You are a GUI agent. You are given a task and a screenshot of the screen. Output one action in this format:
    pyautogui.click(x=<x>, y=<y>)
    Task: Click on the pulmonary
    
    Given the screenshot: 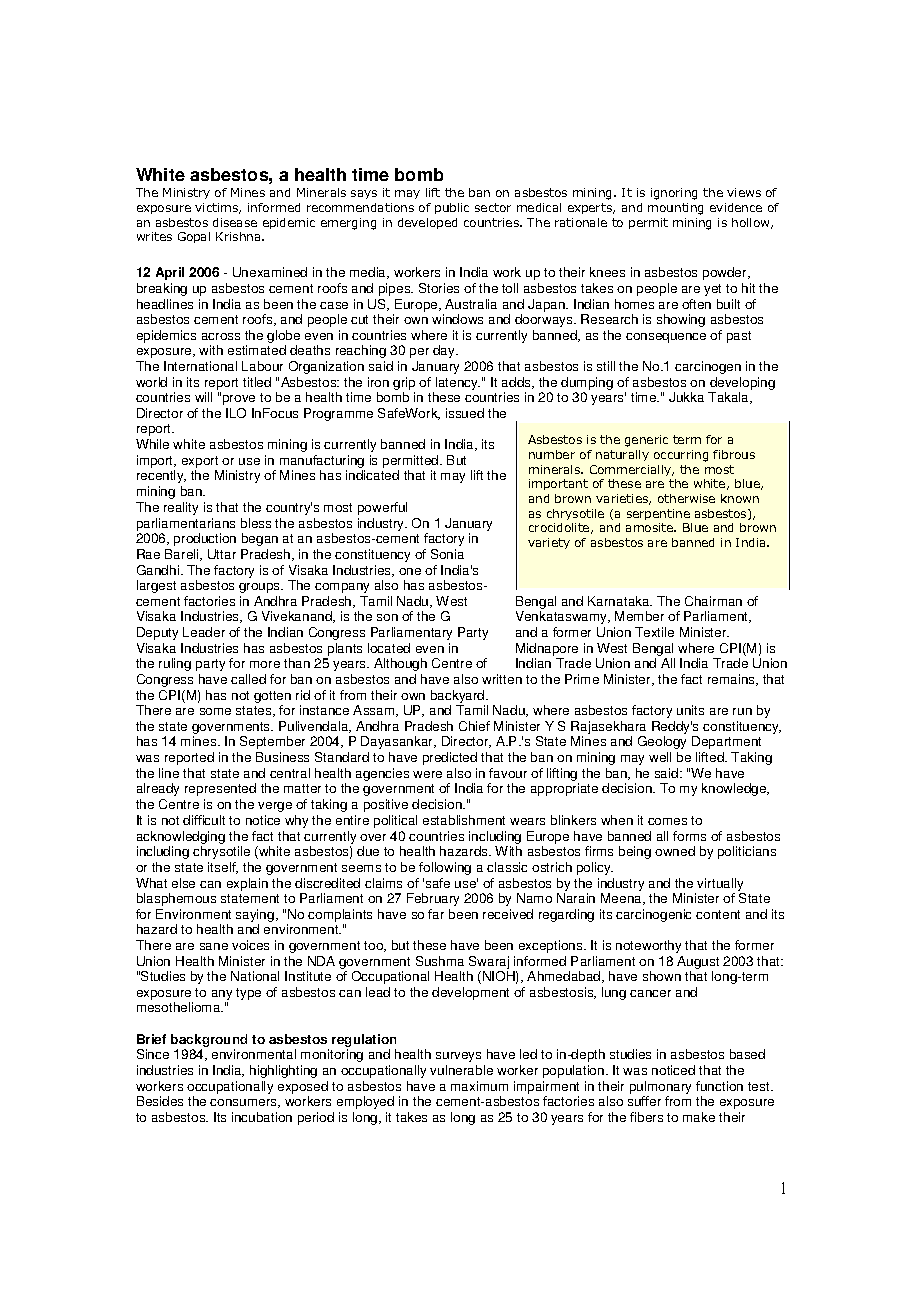 What is the action you would take?
    pyautogui.click(x=660, y=1089)
